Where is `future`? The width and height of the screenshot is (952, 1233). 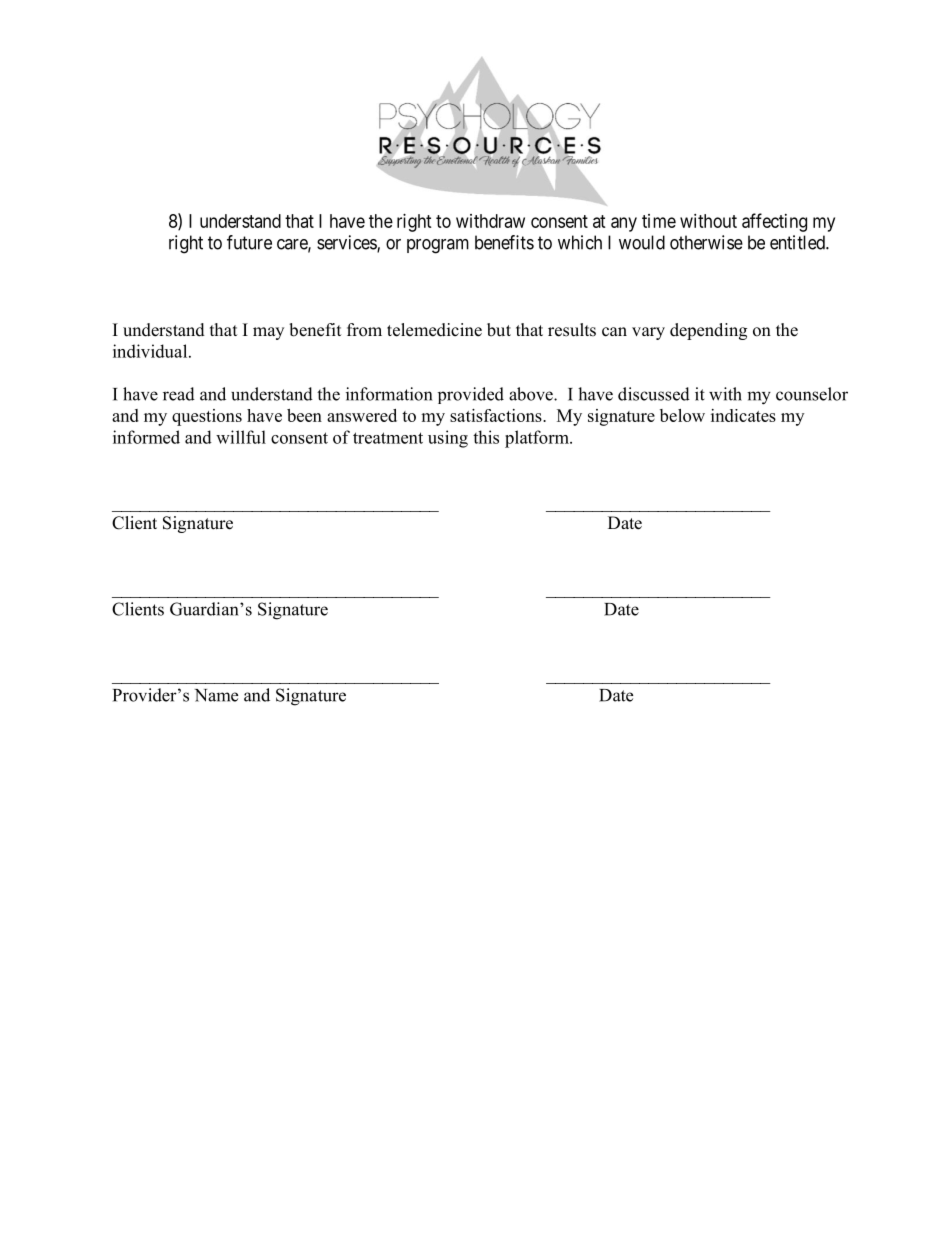 future is located at coordinates (249, 242).
